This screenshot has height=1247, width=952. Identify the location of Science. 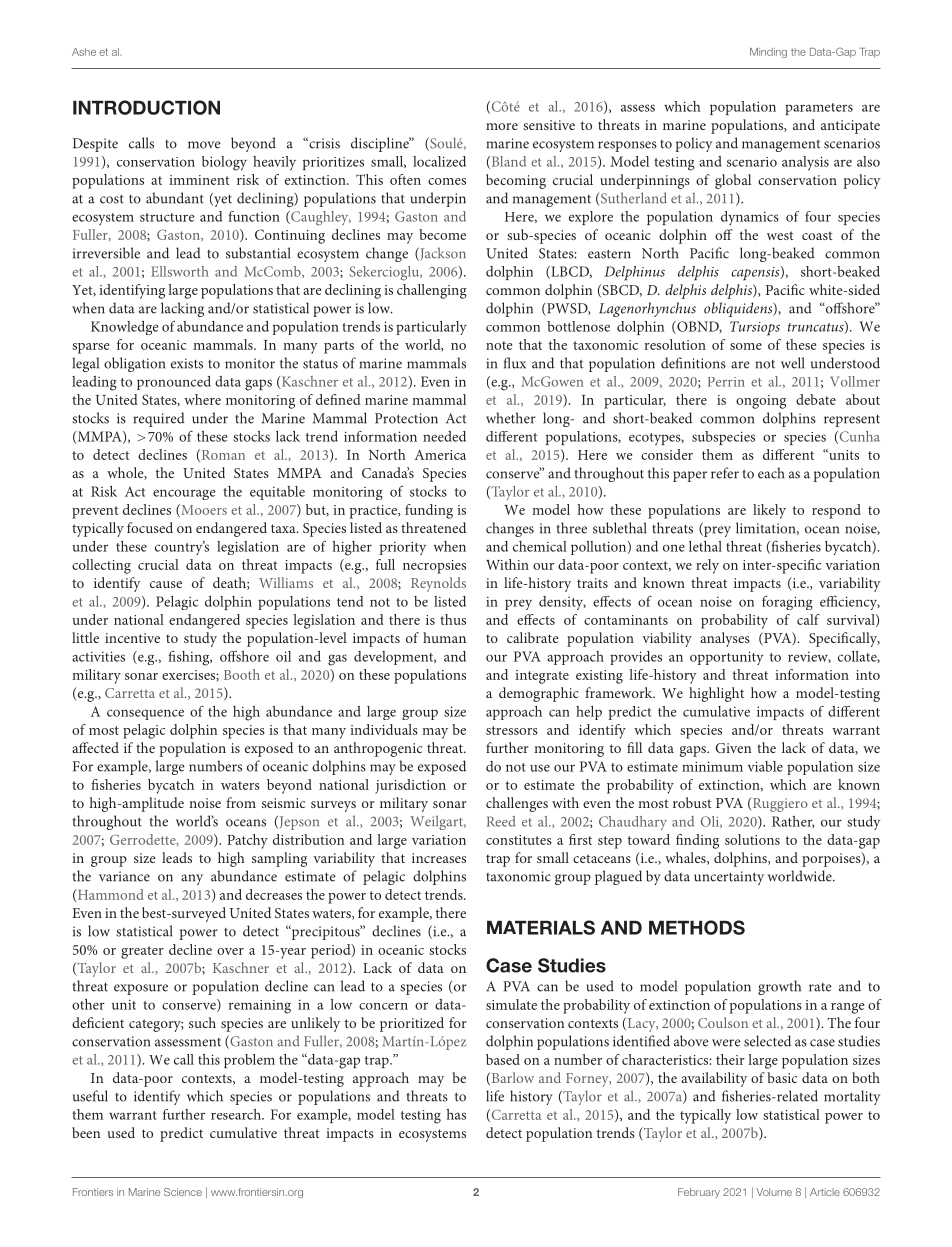
(183, 1192).
